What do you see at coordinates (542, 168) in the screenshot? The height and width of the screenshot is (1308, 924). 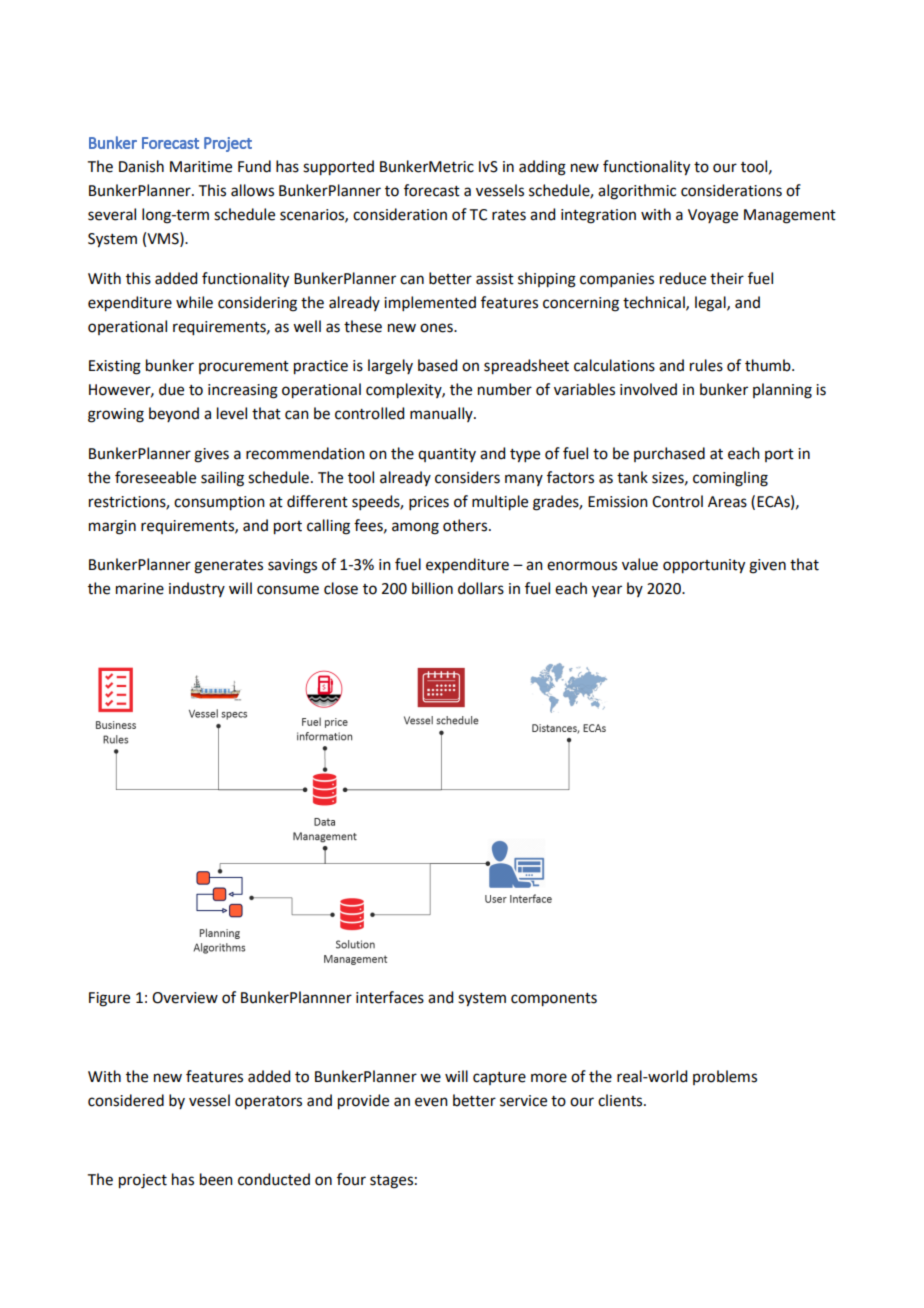 I see `adding` at bounding box center [542, 168].
